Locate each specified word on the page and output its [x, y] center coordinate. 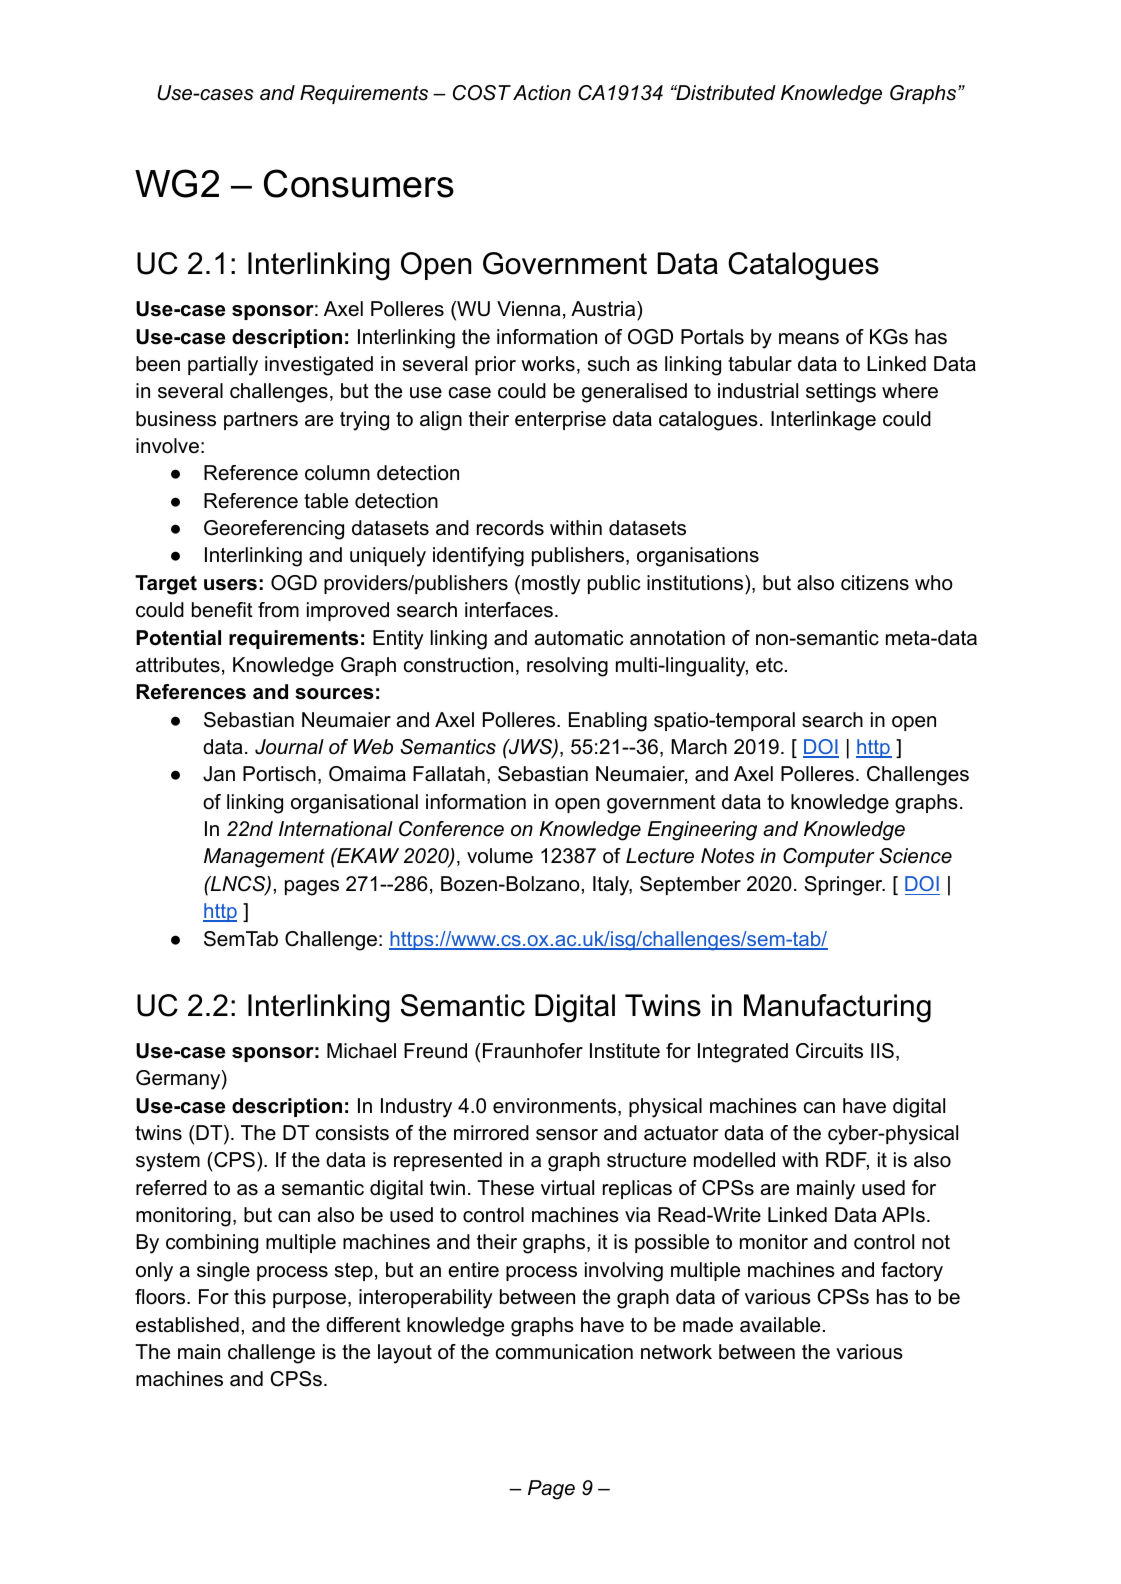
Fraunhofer [533, 1051]
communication [564, 1352]
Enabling [608, 722]
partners [261, 421]
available [780, 1325]
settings [841, 393]
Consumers [359, 183]
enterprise [560, 420]
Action [542, 93]
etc [769, 665]
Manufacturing [837, 1008]
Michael [361, 1051]
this [250, 1297]
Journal [289, 747]
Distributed [725, 93]
